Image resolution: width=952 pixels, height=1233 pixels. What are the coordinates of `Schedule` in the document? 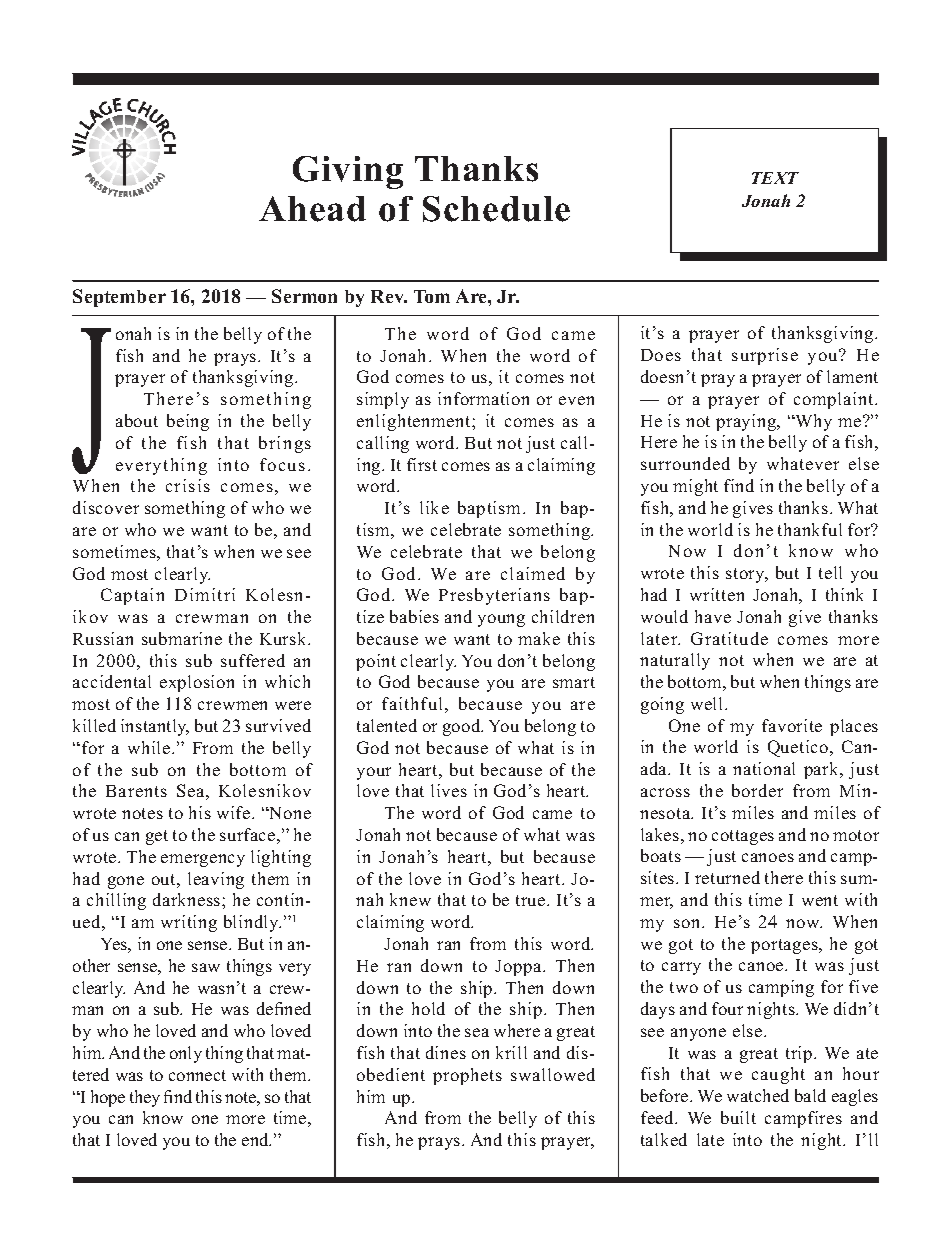 It's located at (496, 209).
